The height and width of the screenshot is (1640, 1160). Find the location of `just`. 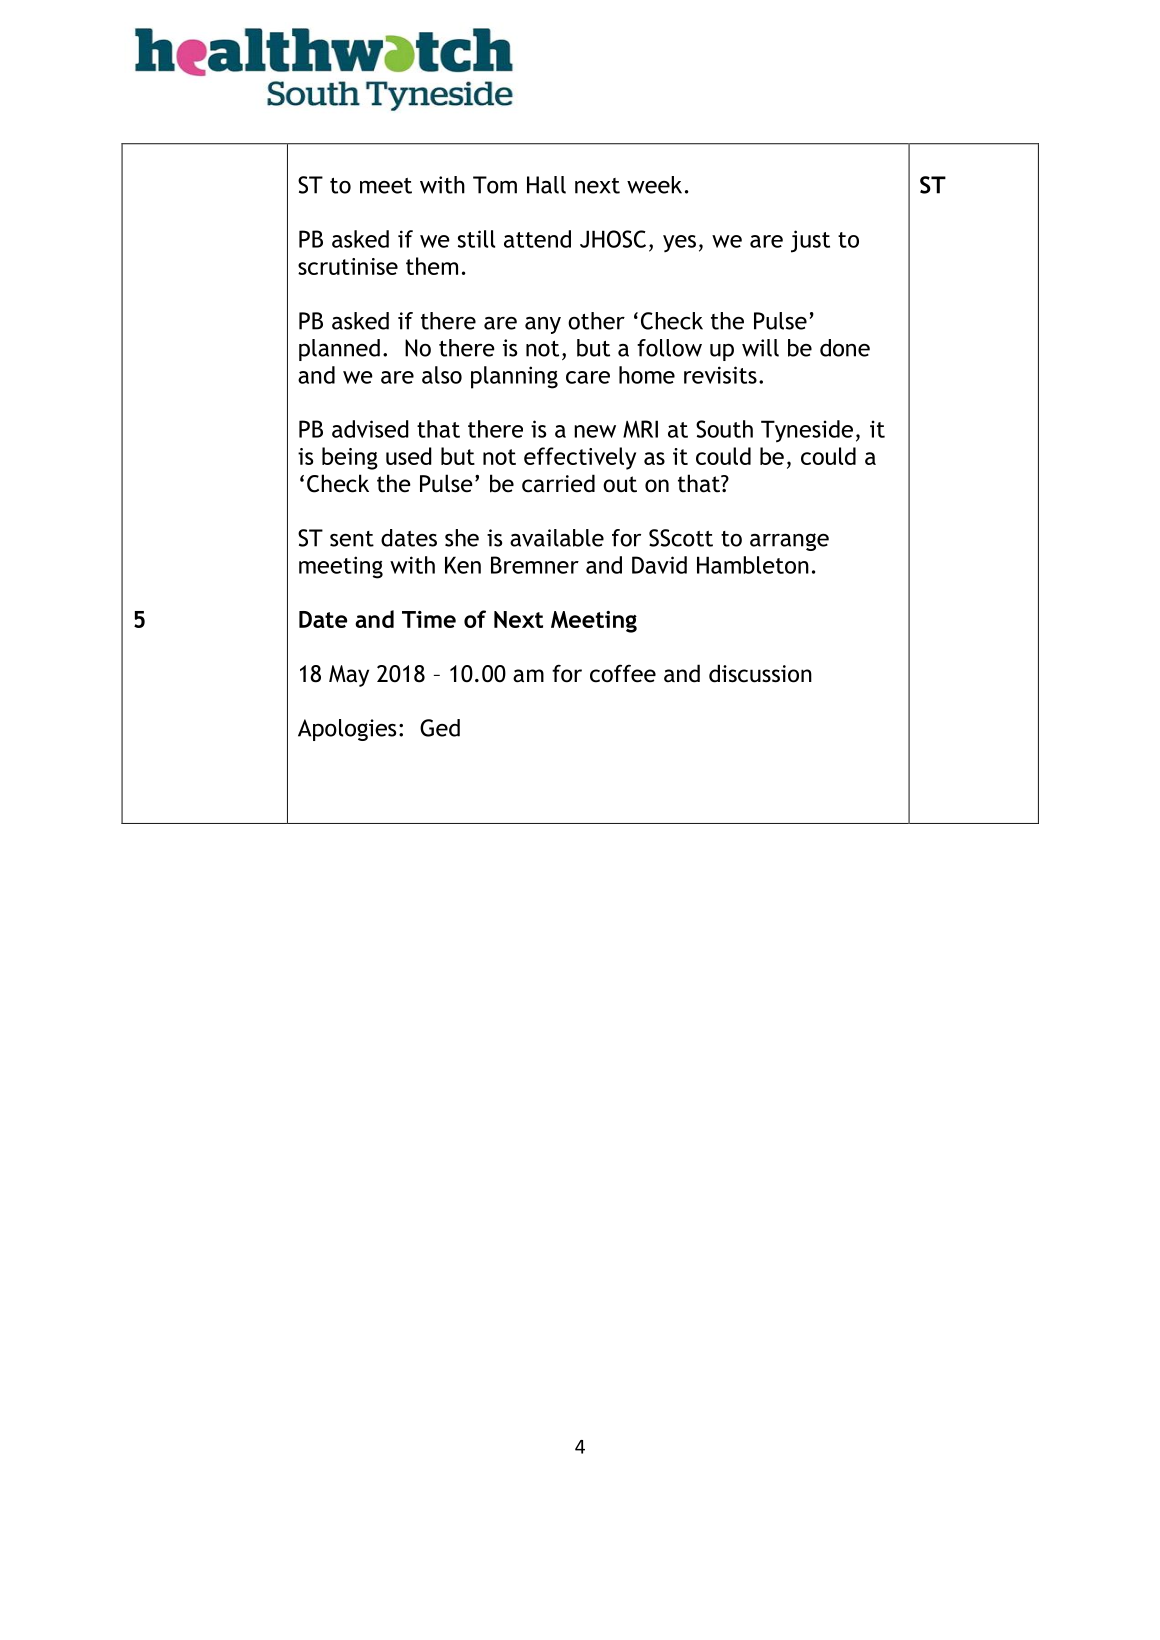

just is located at coordinates (810, 241).
